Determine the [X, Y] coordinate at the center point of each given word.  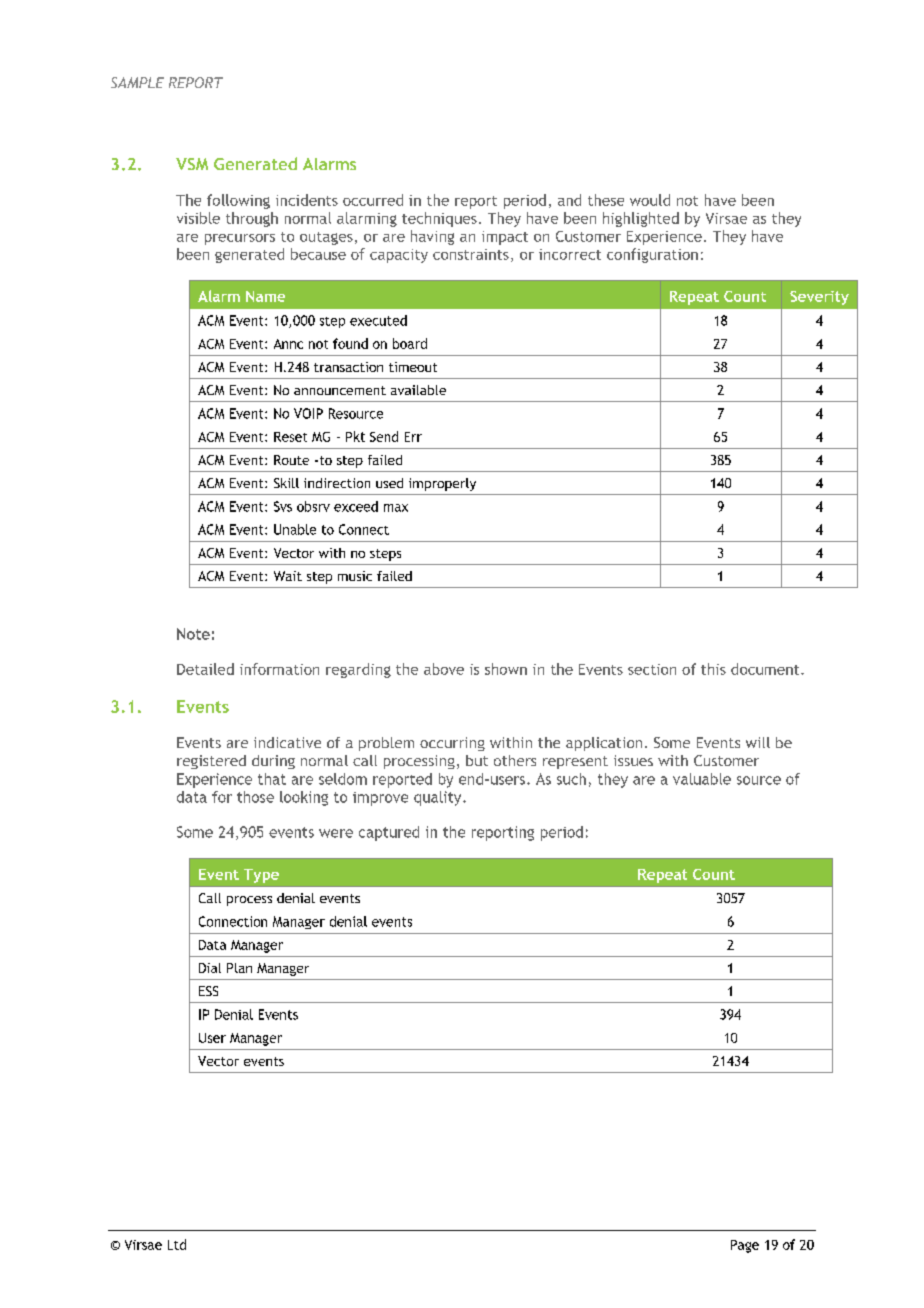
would [650, 200]
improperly [442, 484]
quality [439, 798]
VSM [192, 164]
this [713, 669]
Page [745, 1246]
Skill [286, 483]
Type [261, 876]
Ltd [177, 1244]
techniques [439, 219]
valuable [702, 779]
